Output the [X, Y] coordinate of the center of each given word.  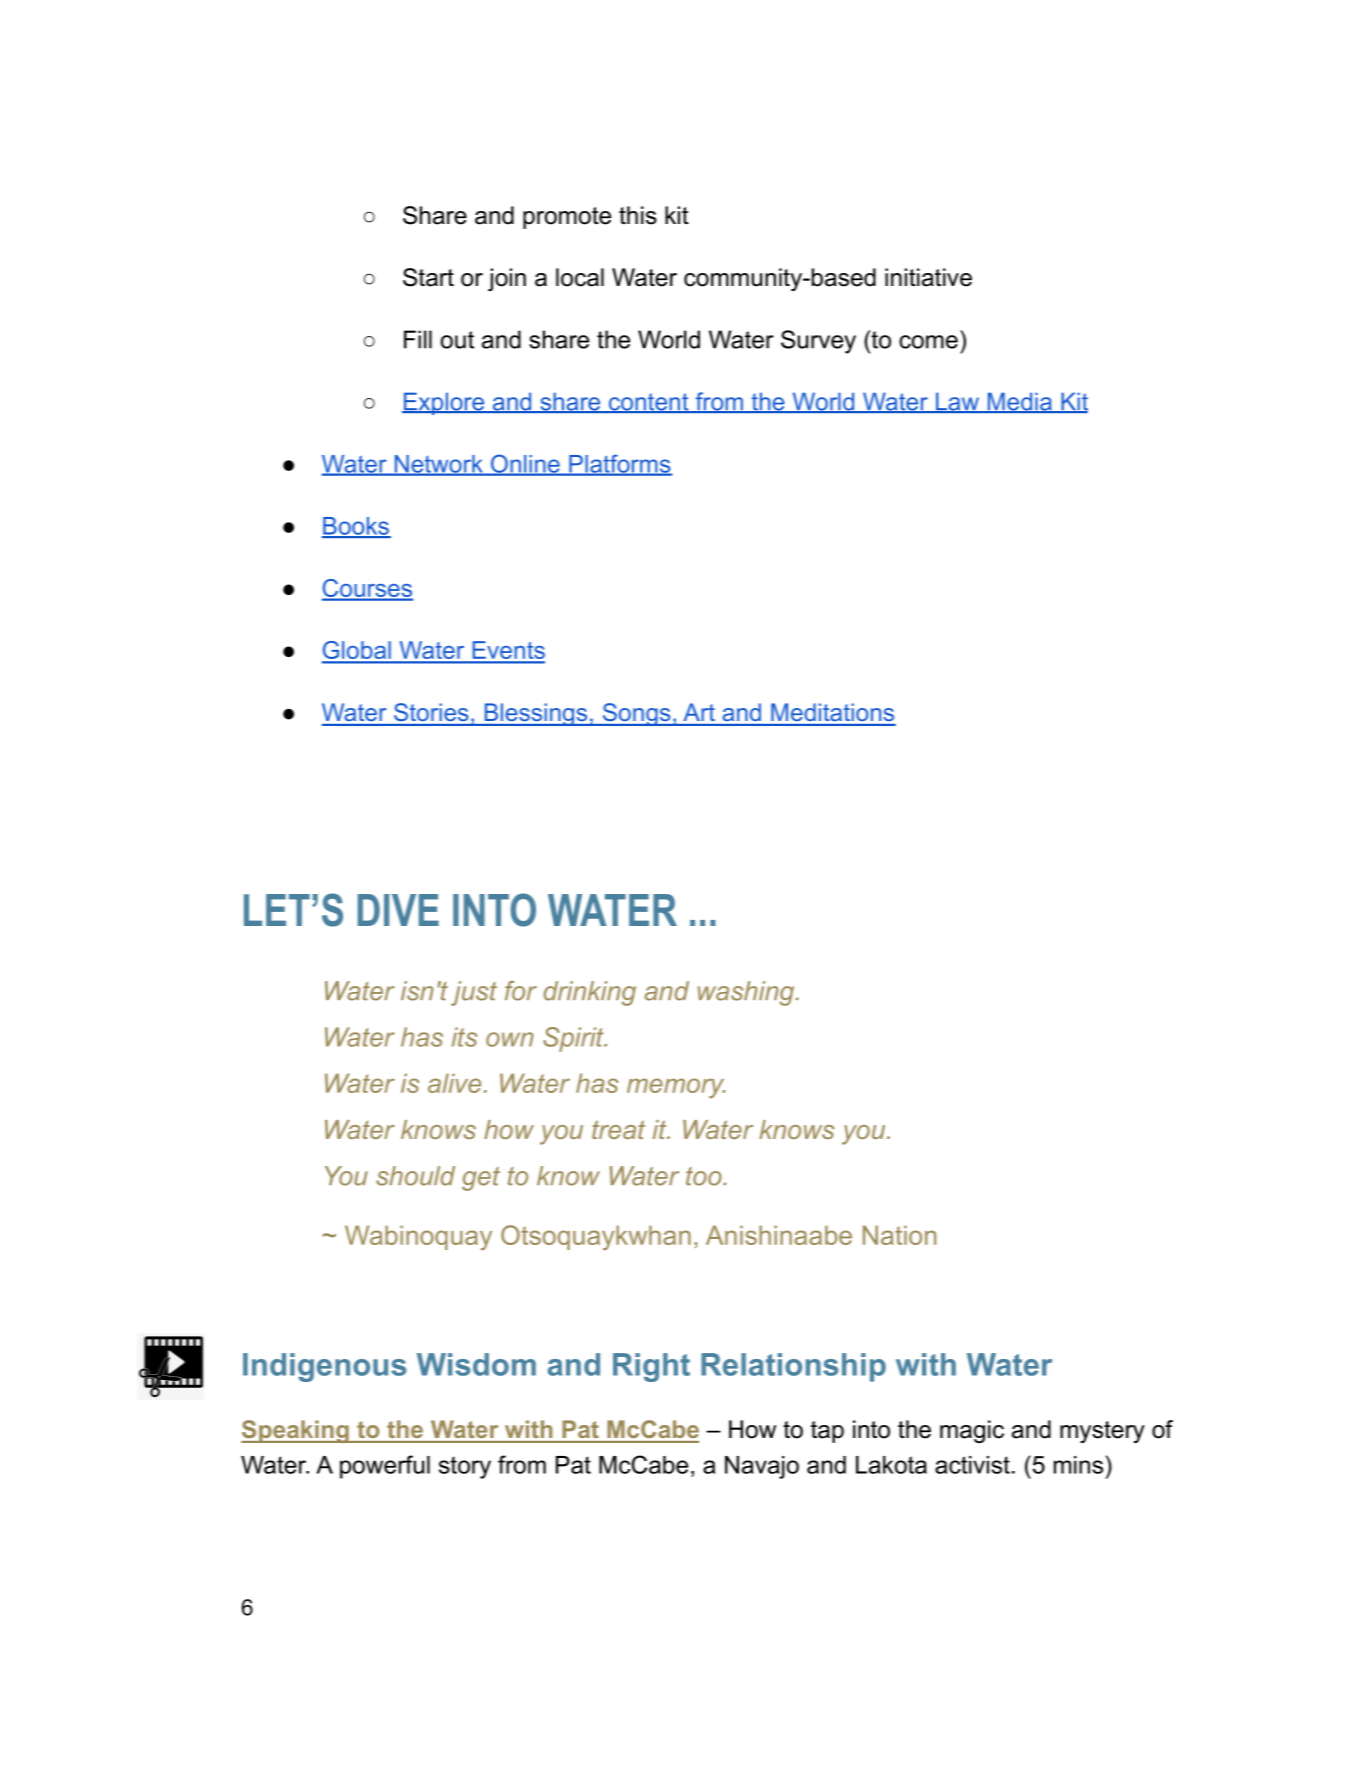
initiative [928, 277]
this [638, 215]
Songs [636, 714]
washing [746, 993]
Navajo [762, 1467]
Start [428, 277]
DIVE [398, 910]
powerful [385, 1467]
